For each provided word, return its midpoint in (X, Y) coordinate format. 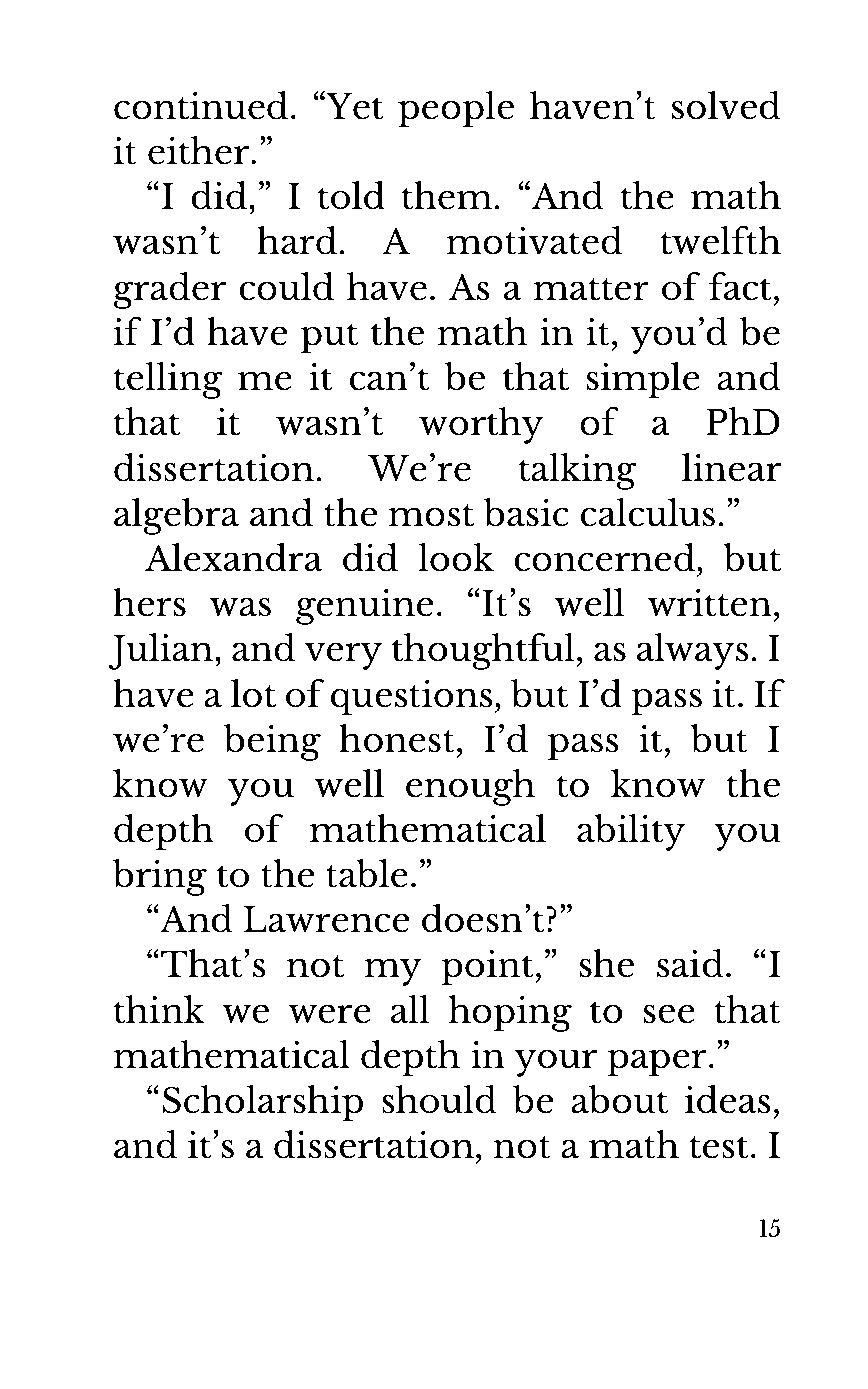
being (272, 742)
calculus (648, 512)
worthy (481, 425)
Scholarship (262, 1103)
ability (631, 832)
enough (470, 787)
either (200, 150)
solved (726, 105)
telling (168, 380)
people (456, 109)
